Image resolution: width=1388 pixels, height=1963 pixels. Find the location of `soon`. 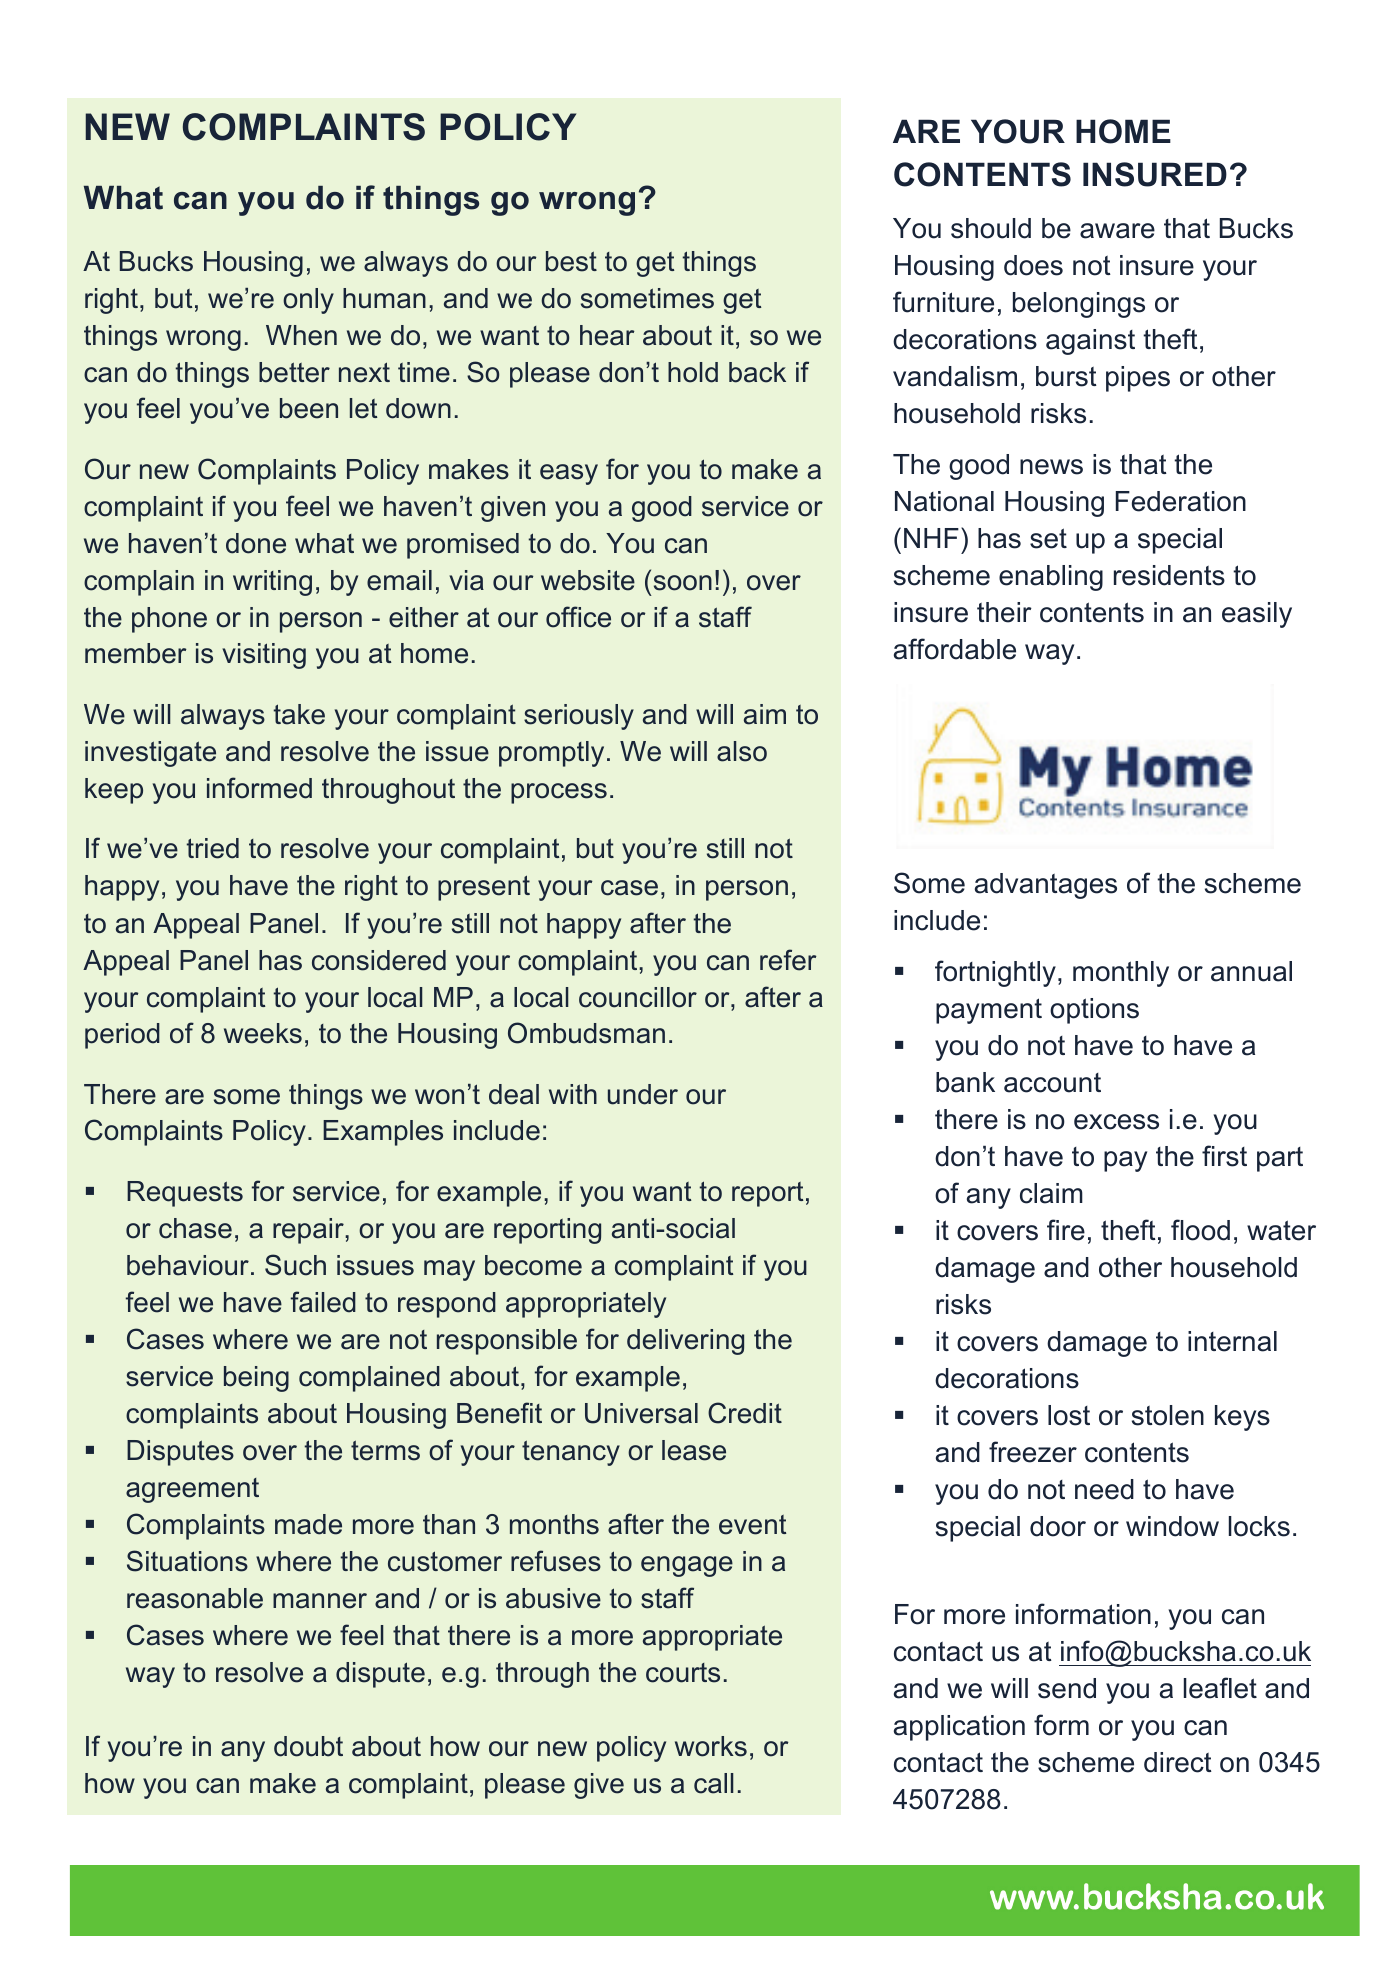

soon is located at coordinates (683, 583).
